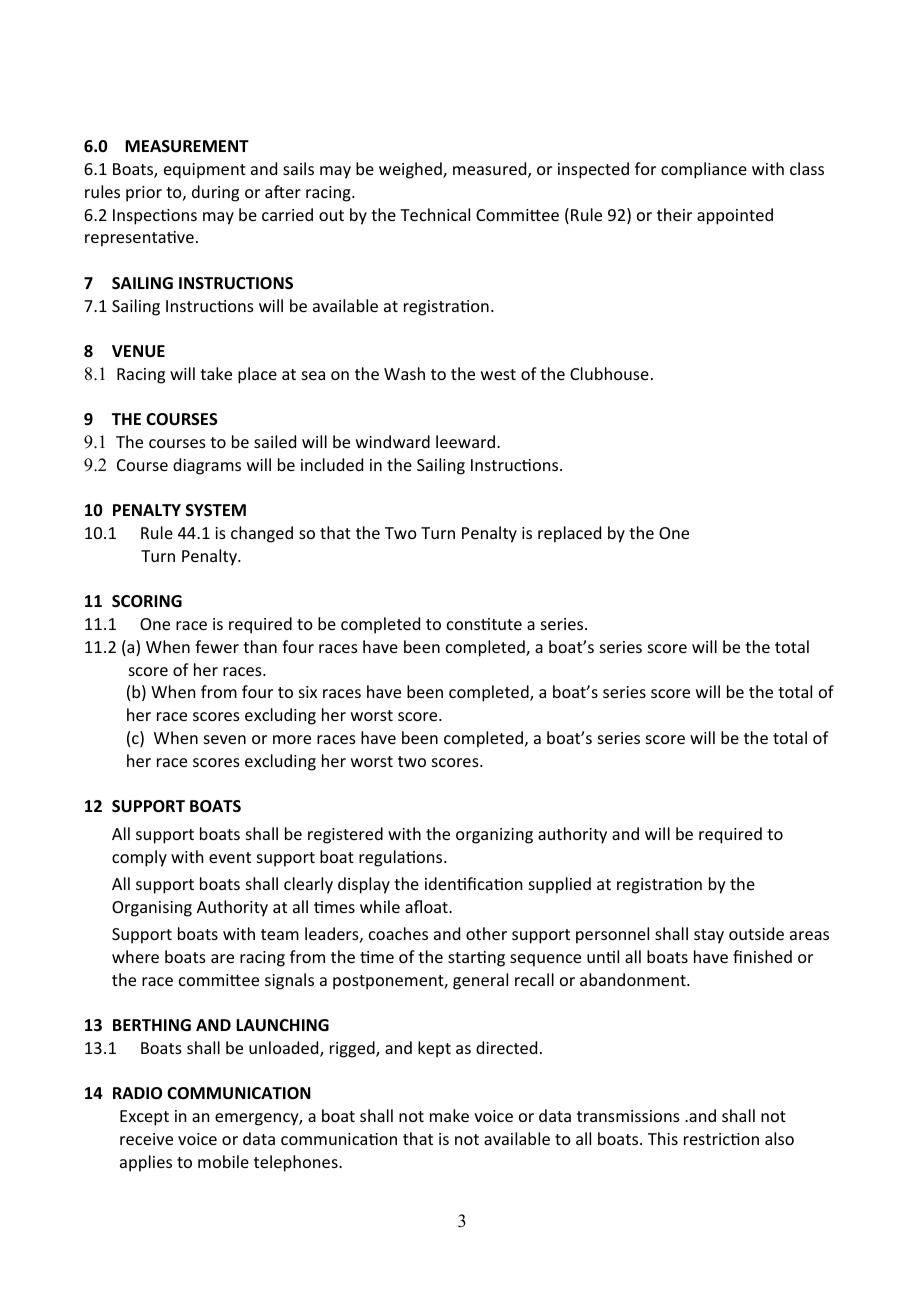 The image size is (924, 1308). What do you see at coordinates (494, 836) in the document?
I see `organizing` at bounding box center [494, 836].
